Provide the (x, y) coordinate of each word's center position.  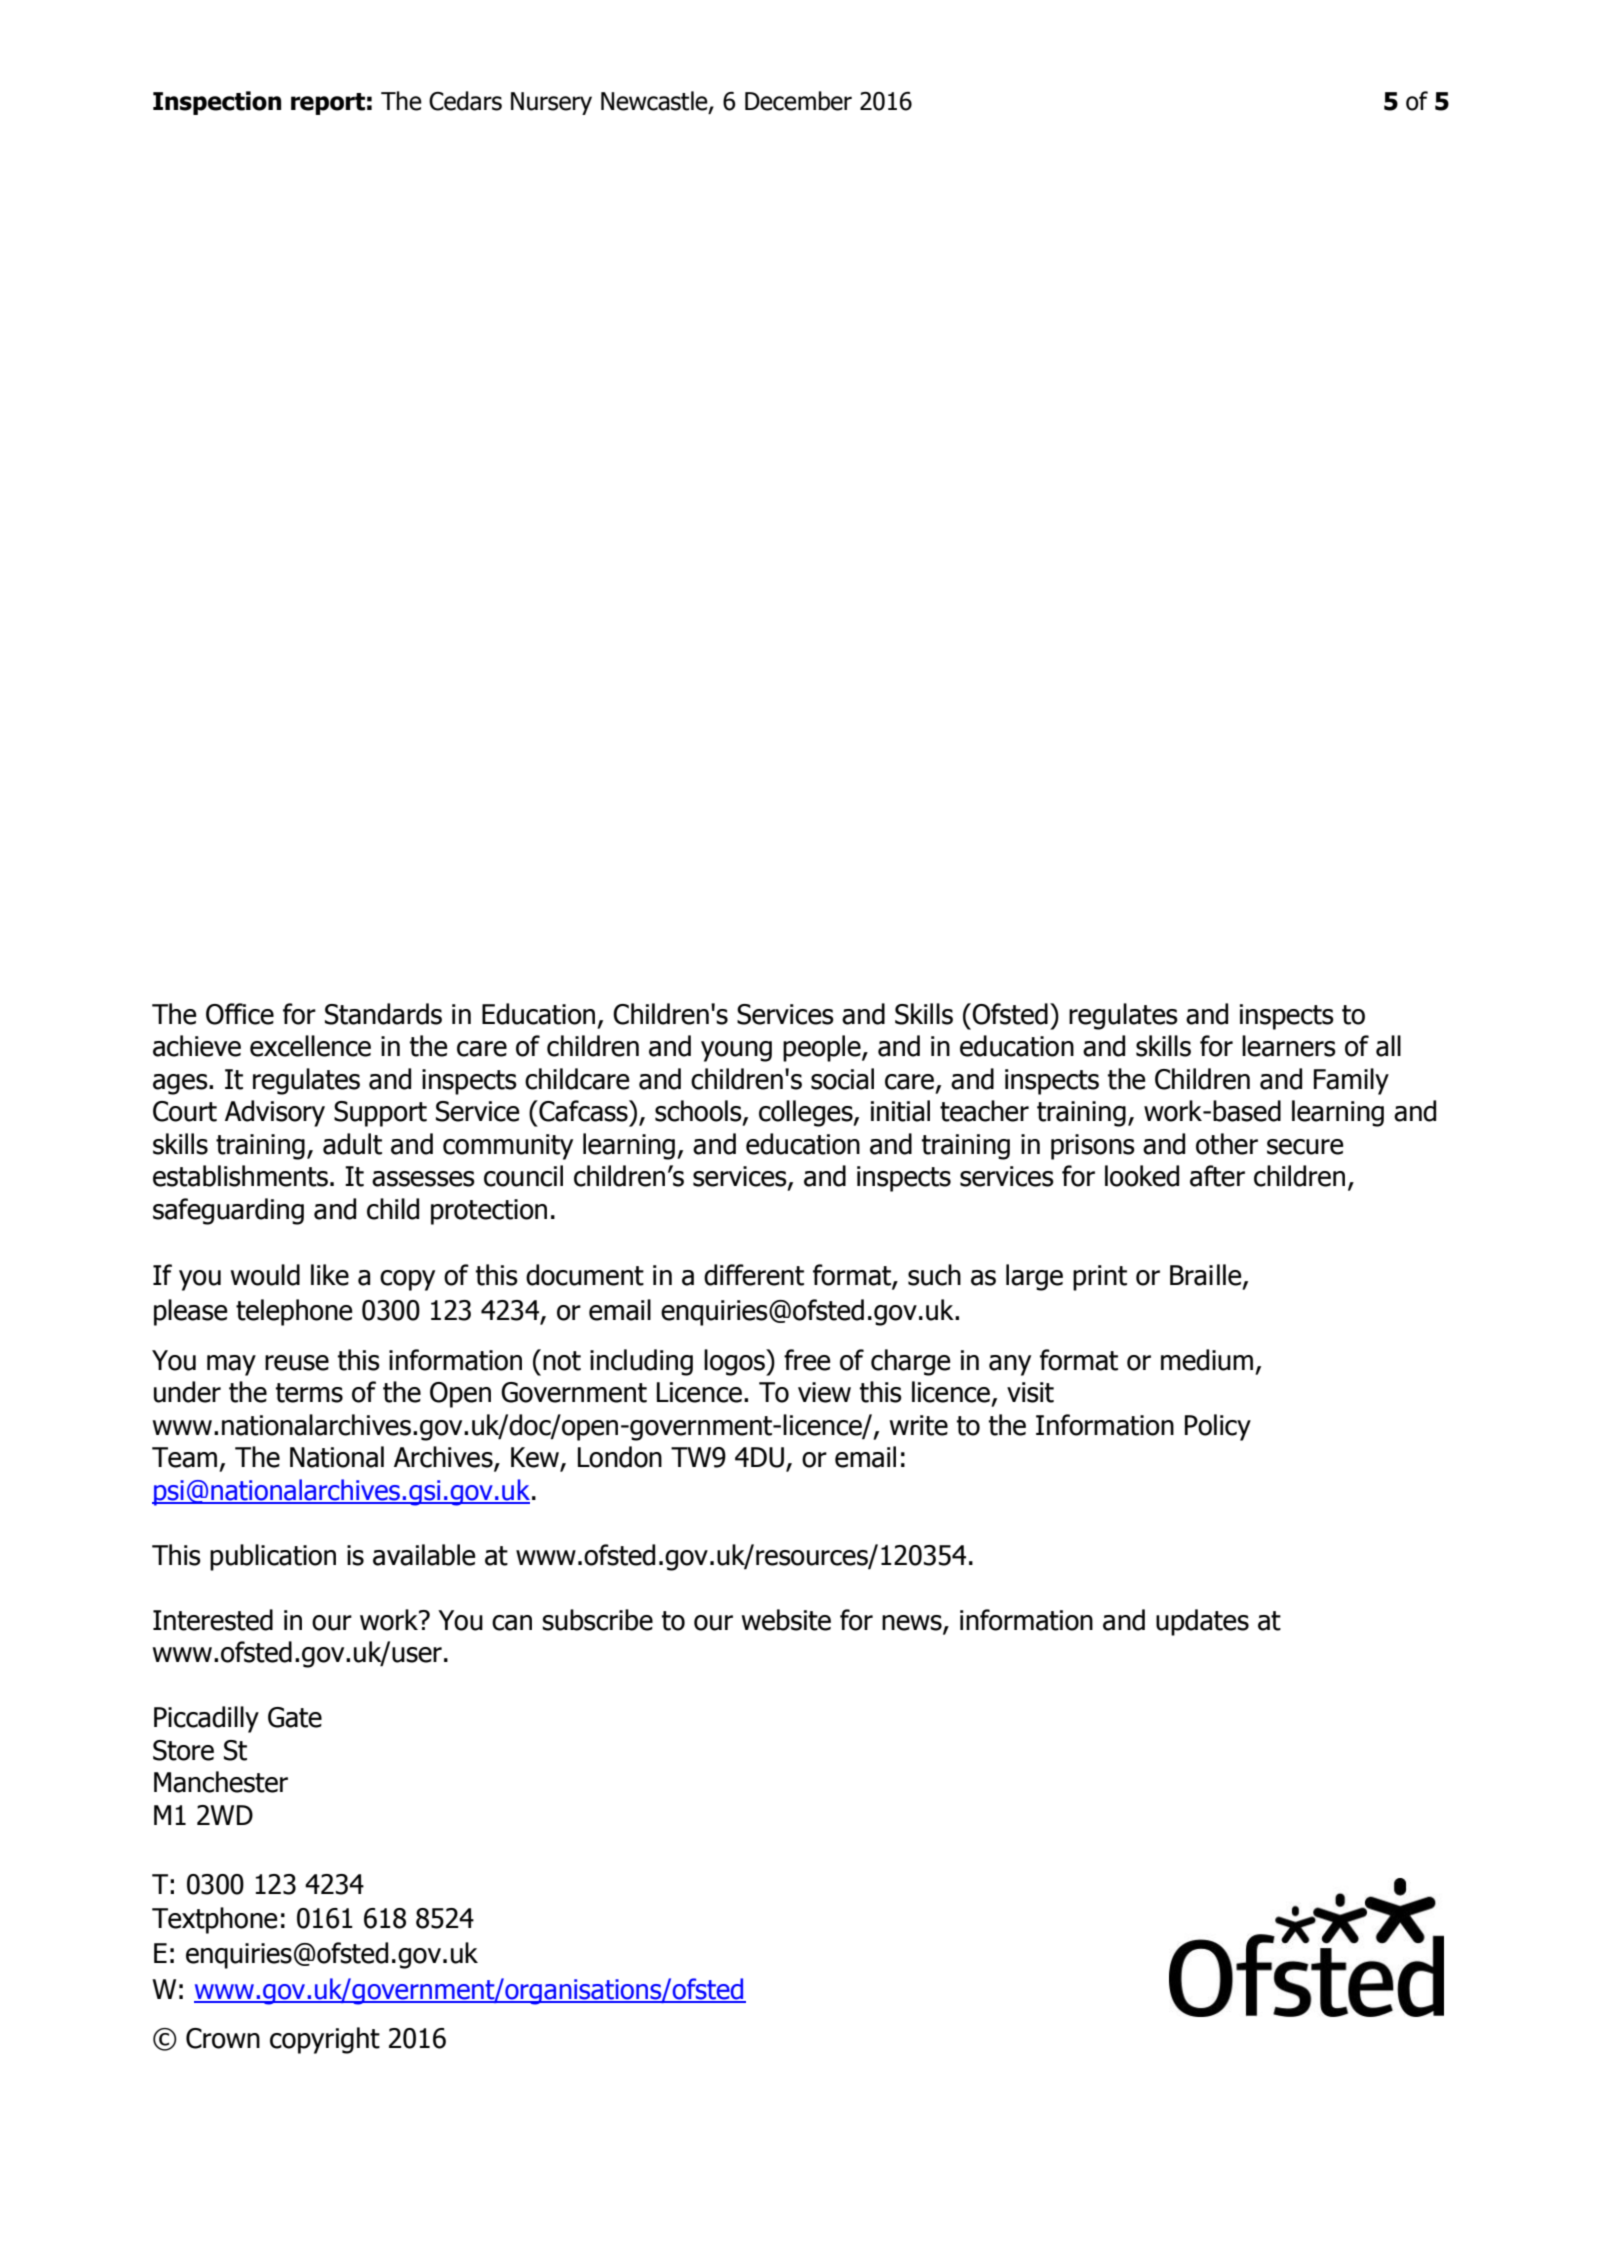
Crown (223, 2038)
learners (1289, 1046)
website (786, 1620)
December (798, 101)
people (823, 1048)
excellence (310, 1046)
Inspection (217, 103)
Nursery (551, 103)
